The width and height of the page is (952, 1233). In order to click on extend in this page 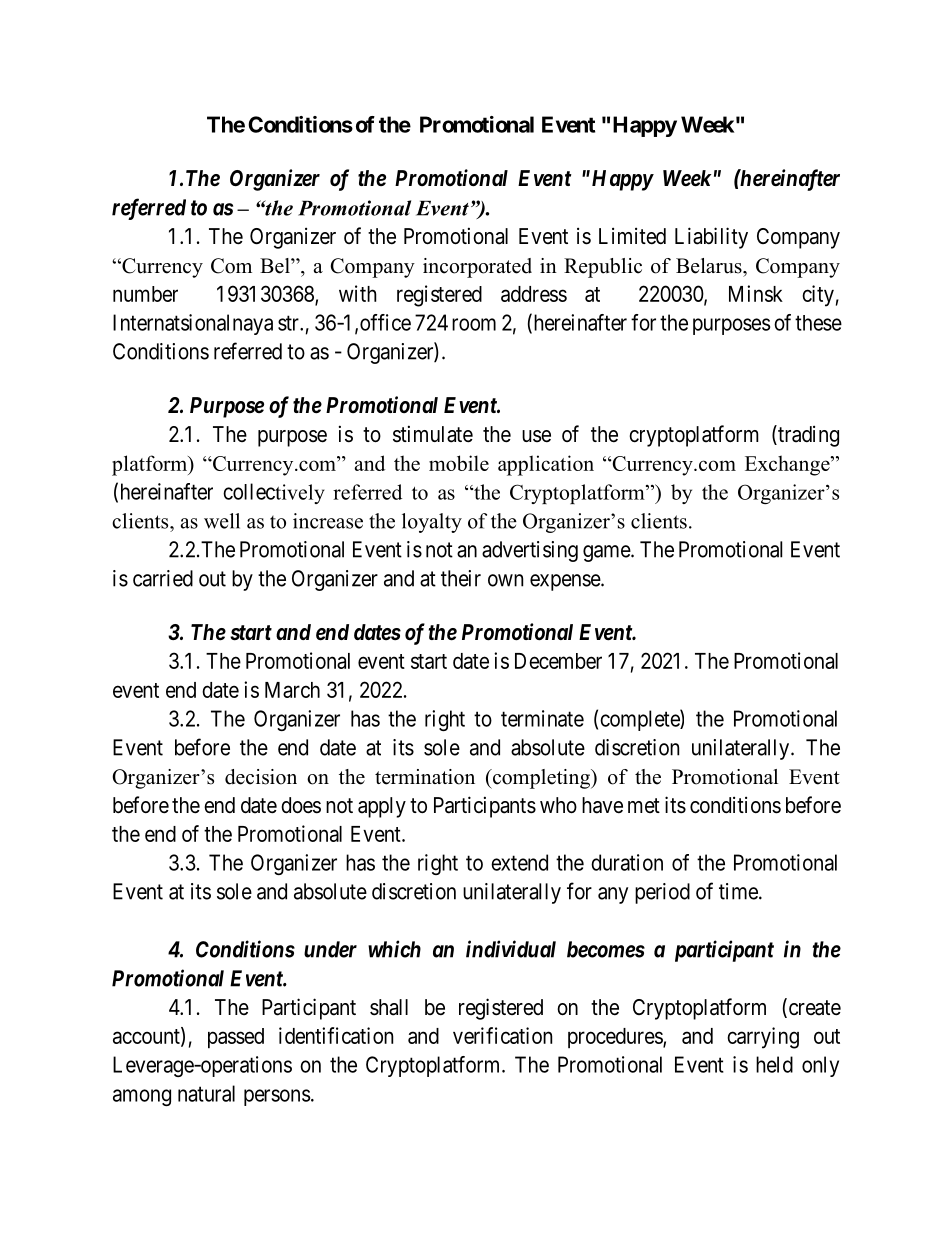, I will do `click(519, 862)`.
